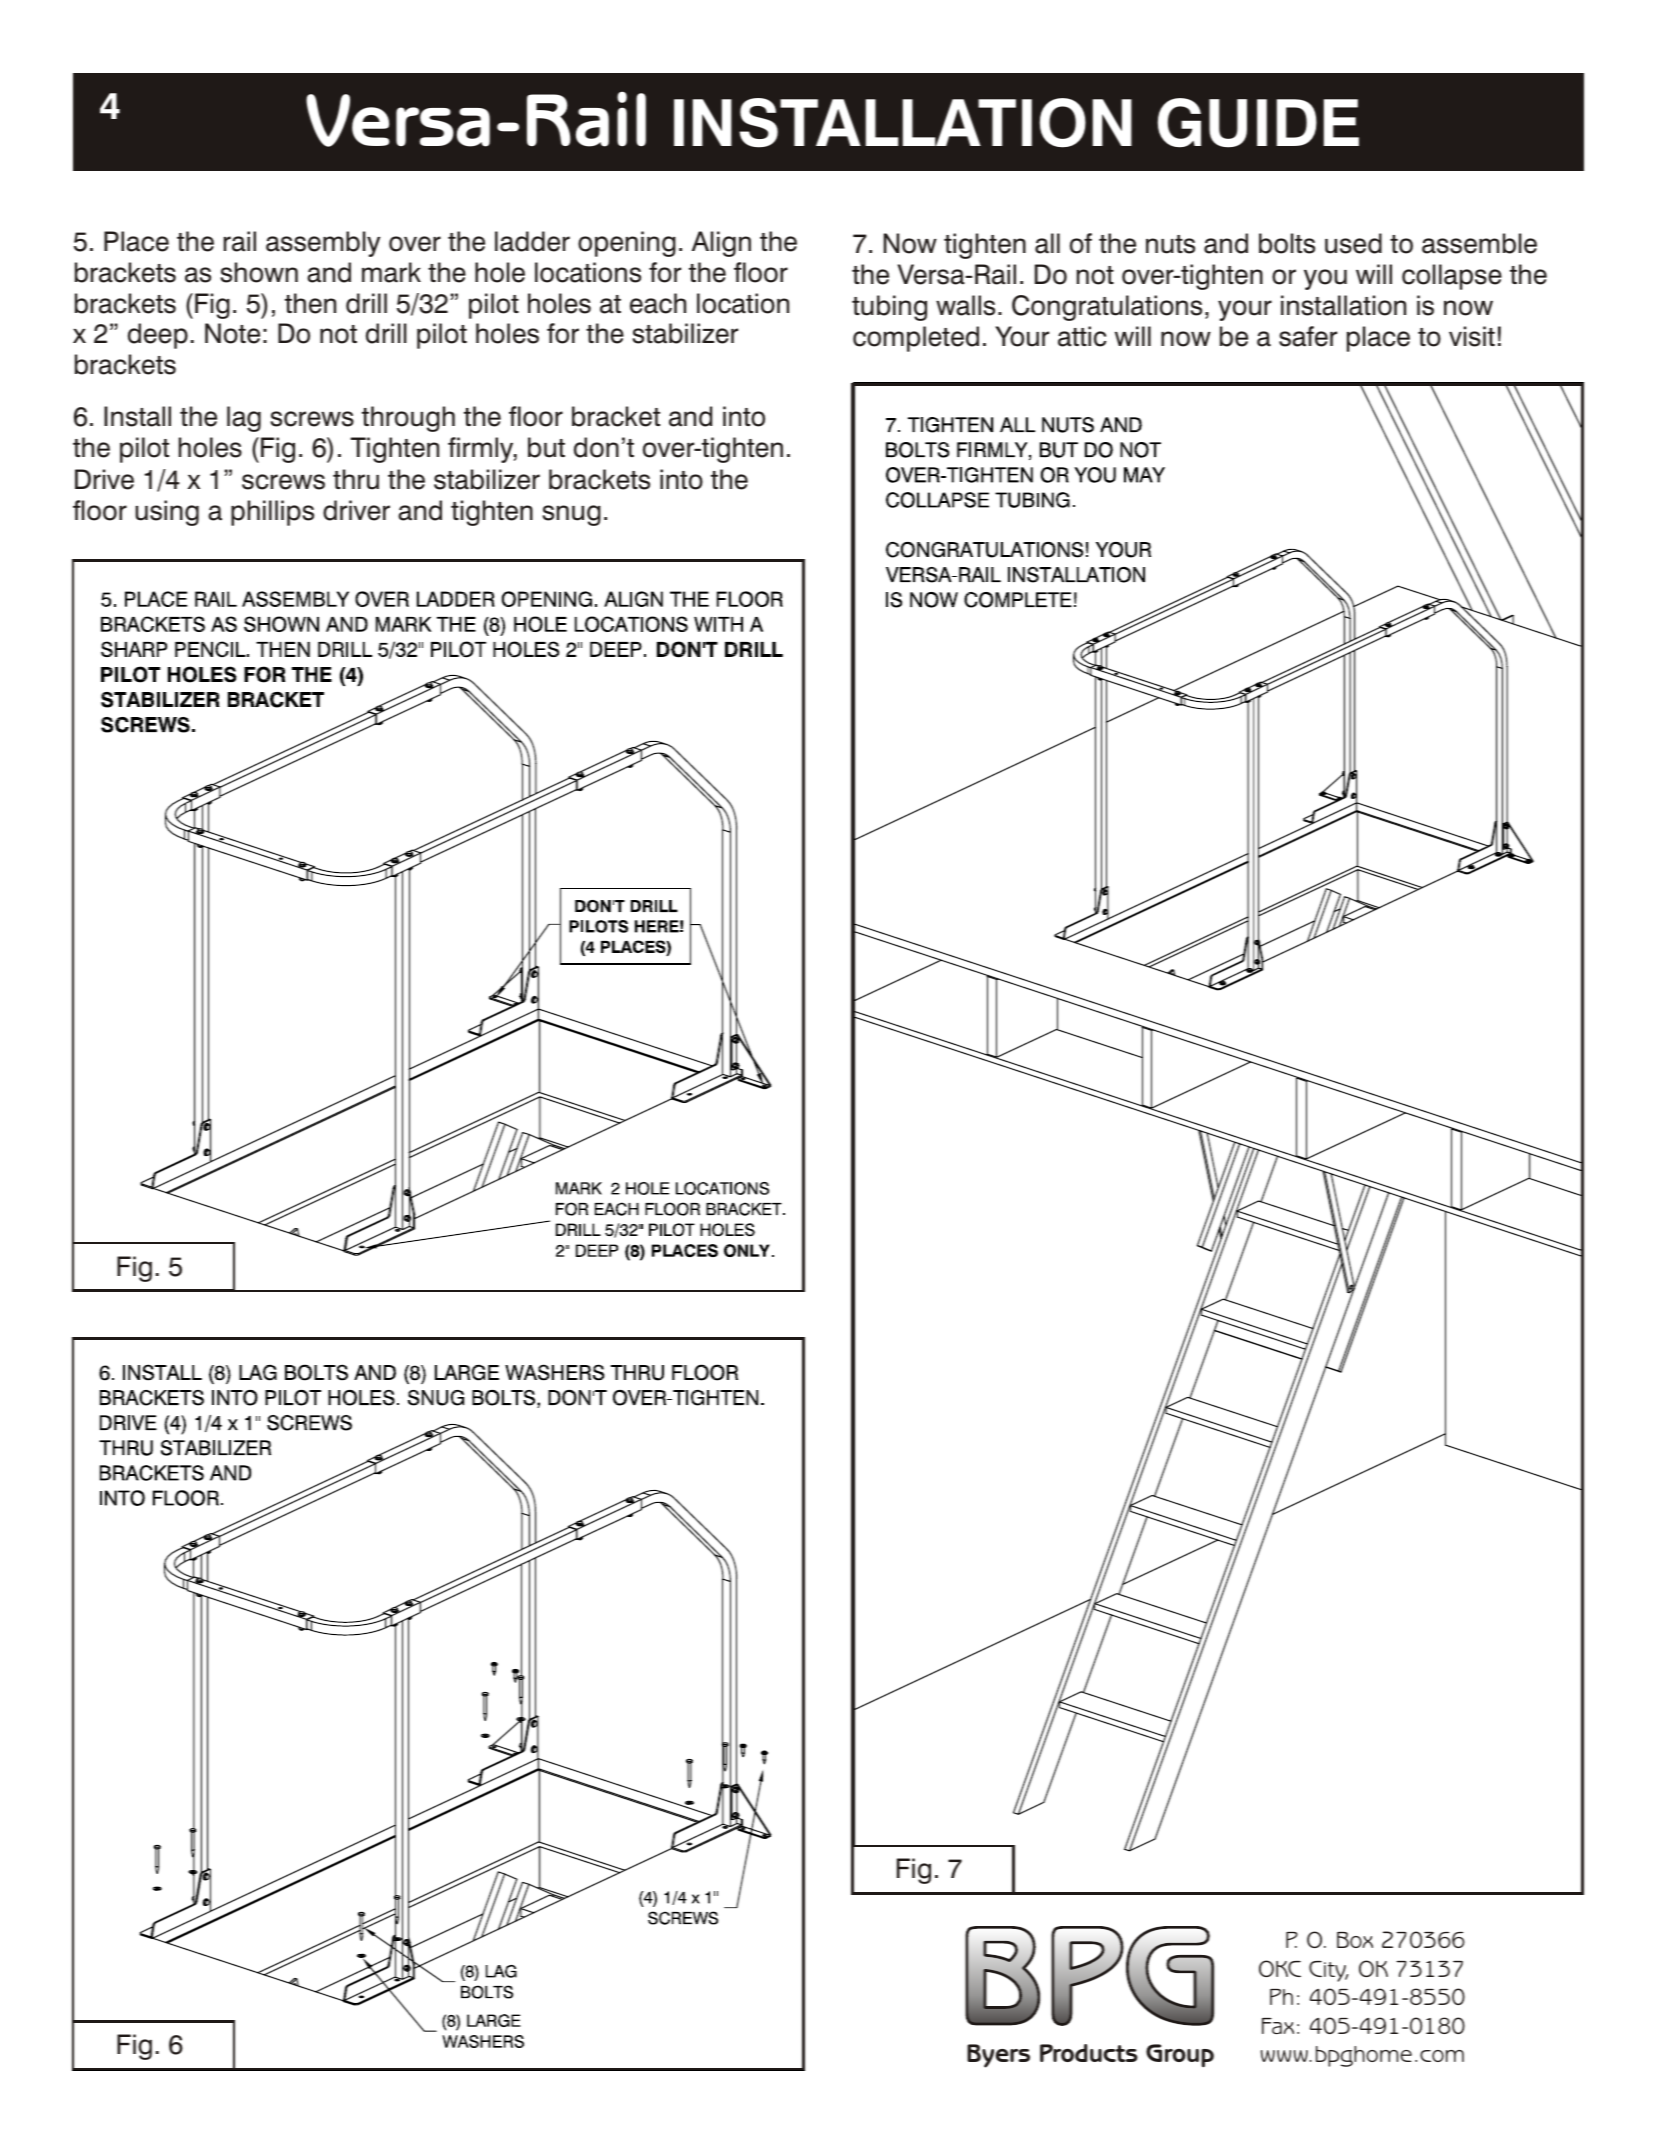 This image has height=2143, width=1656. I want to click on but, so click(546, 447).
